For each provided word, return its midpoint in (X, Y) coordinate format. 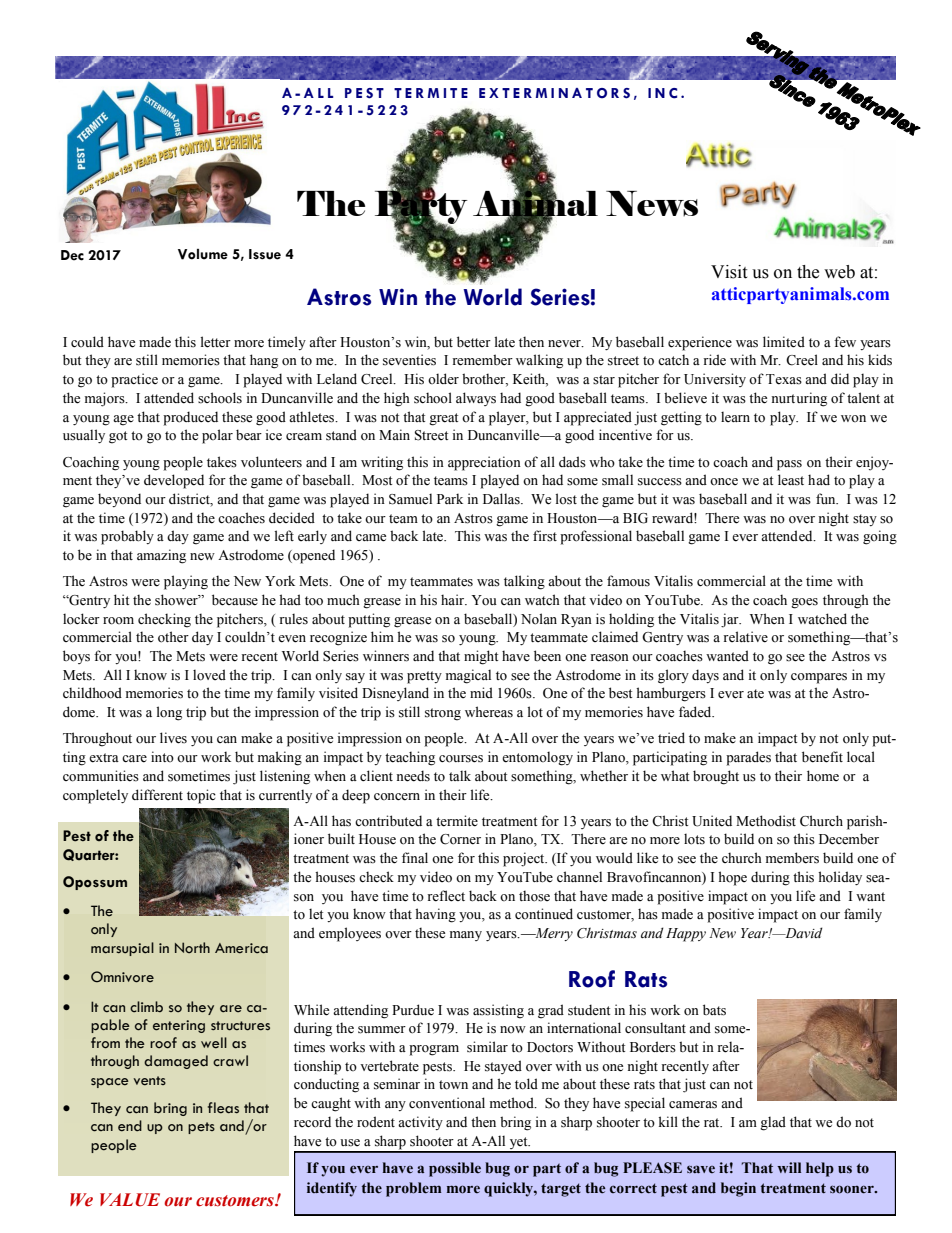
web (839, 272)
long (169, 713)
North (192, 947)
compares (819, 678)
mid (481, 692)
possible (455, 1169)
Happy (686, 935)
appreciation (484, 463)
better (474, 342)
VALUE (130, 1200)
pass (789, 465)
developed (174, 481)
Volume (203, 254)
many (466, 936)
